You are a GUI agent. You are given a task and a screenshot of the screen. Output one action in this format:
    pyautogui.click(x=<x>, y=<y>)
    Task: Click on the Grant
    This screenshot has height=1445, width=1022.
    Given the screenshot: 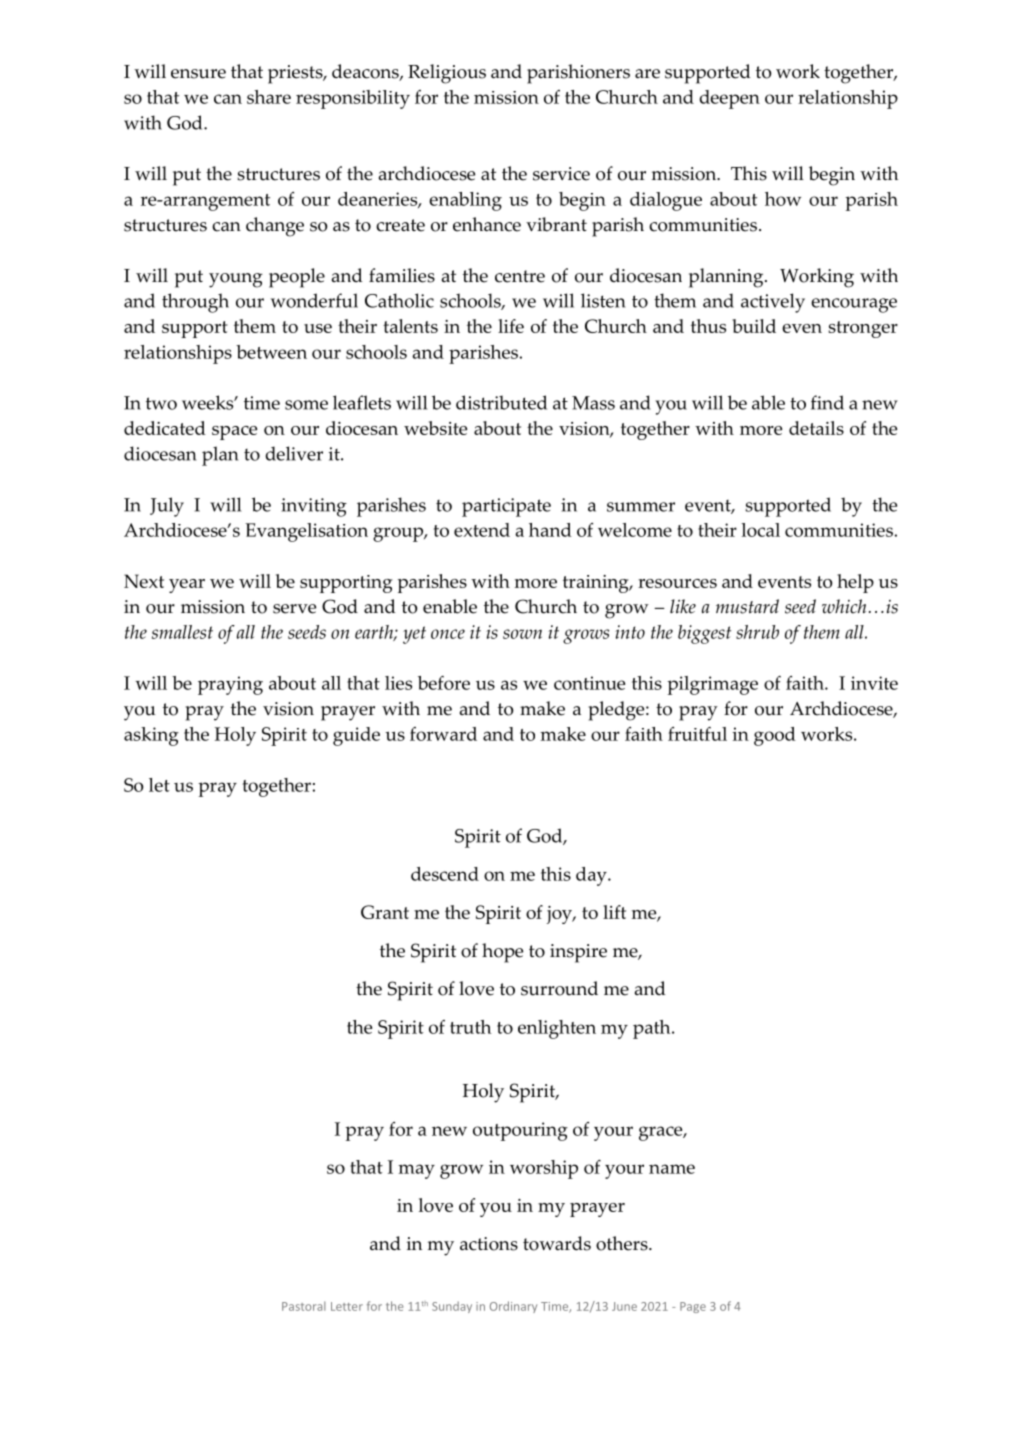 What is the action you would take?
    pyautogui.click(x=385, y=912)
